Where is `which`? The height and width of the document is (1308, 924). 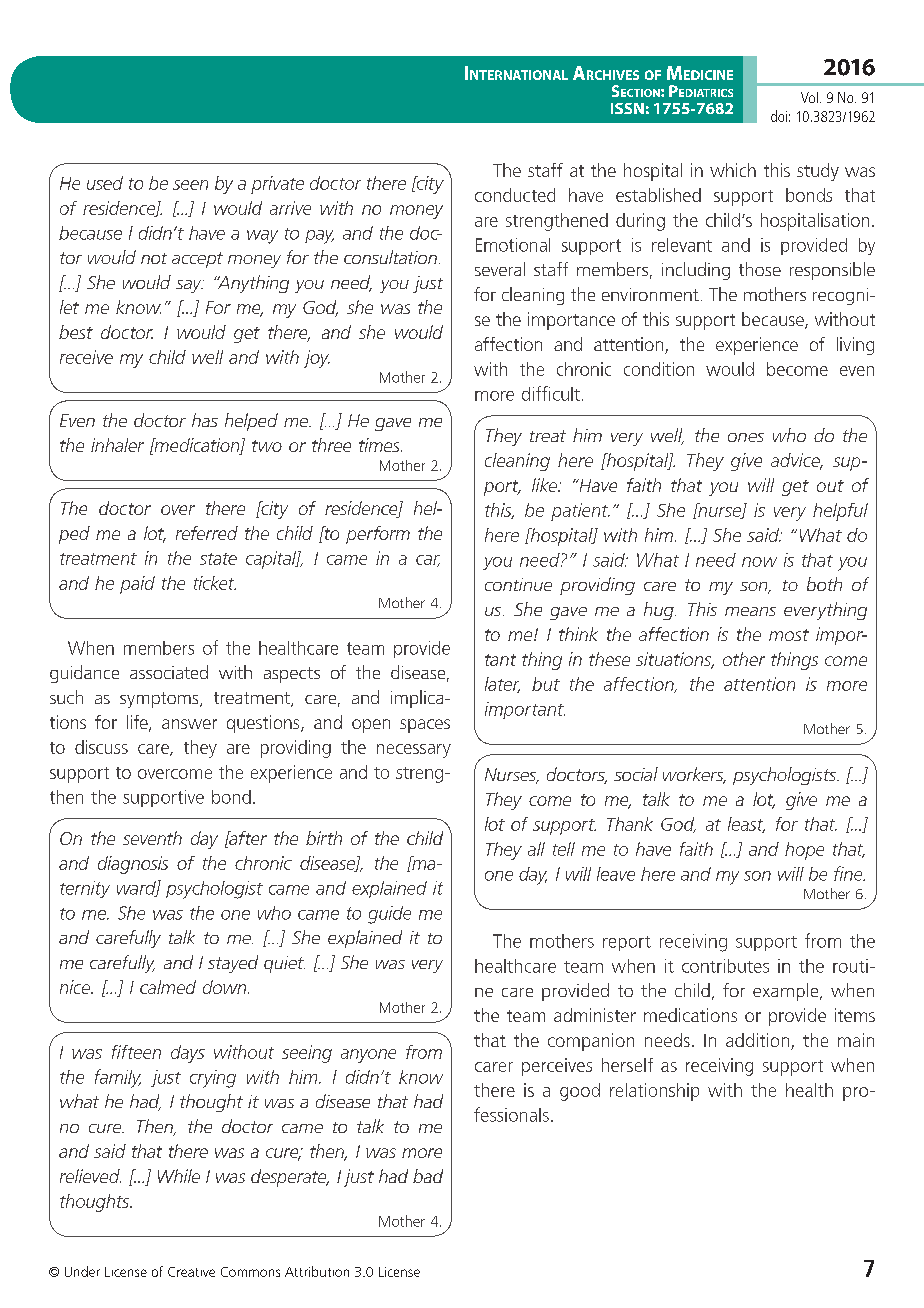
which is located at coordinates (733, 170).
